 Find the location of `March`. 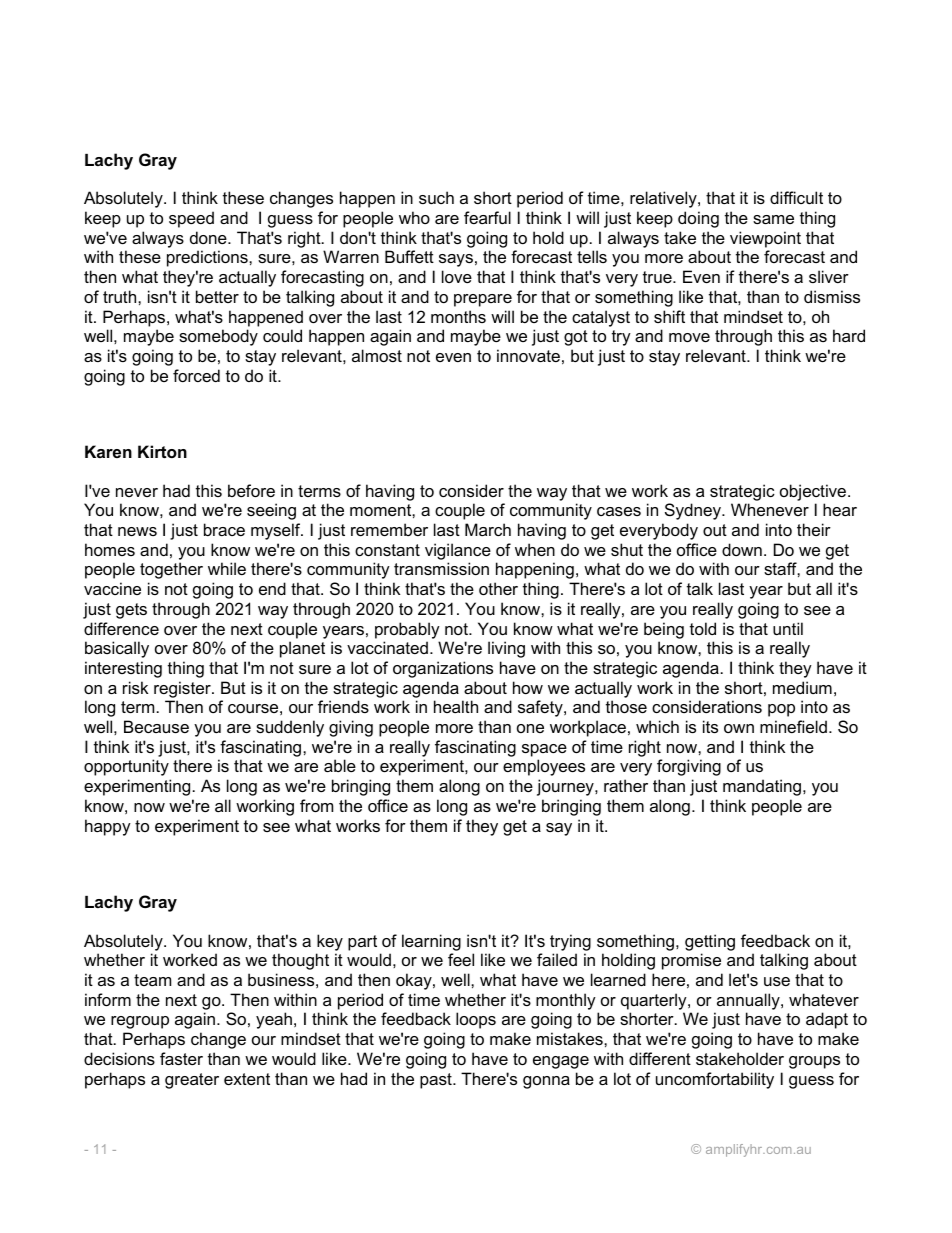

March is located at coordinates (488, 529).
